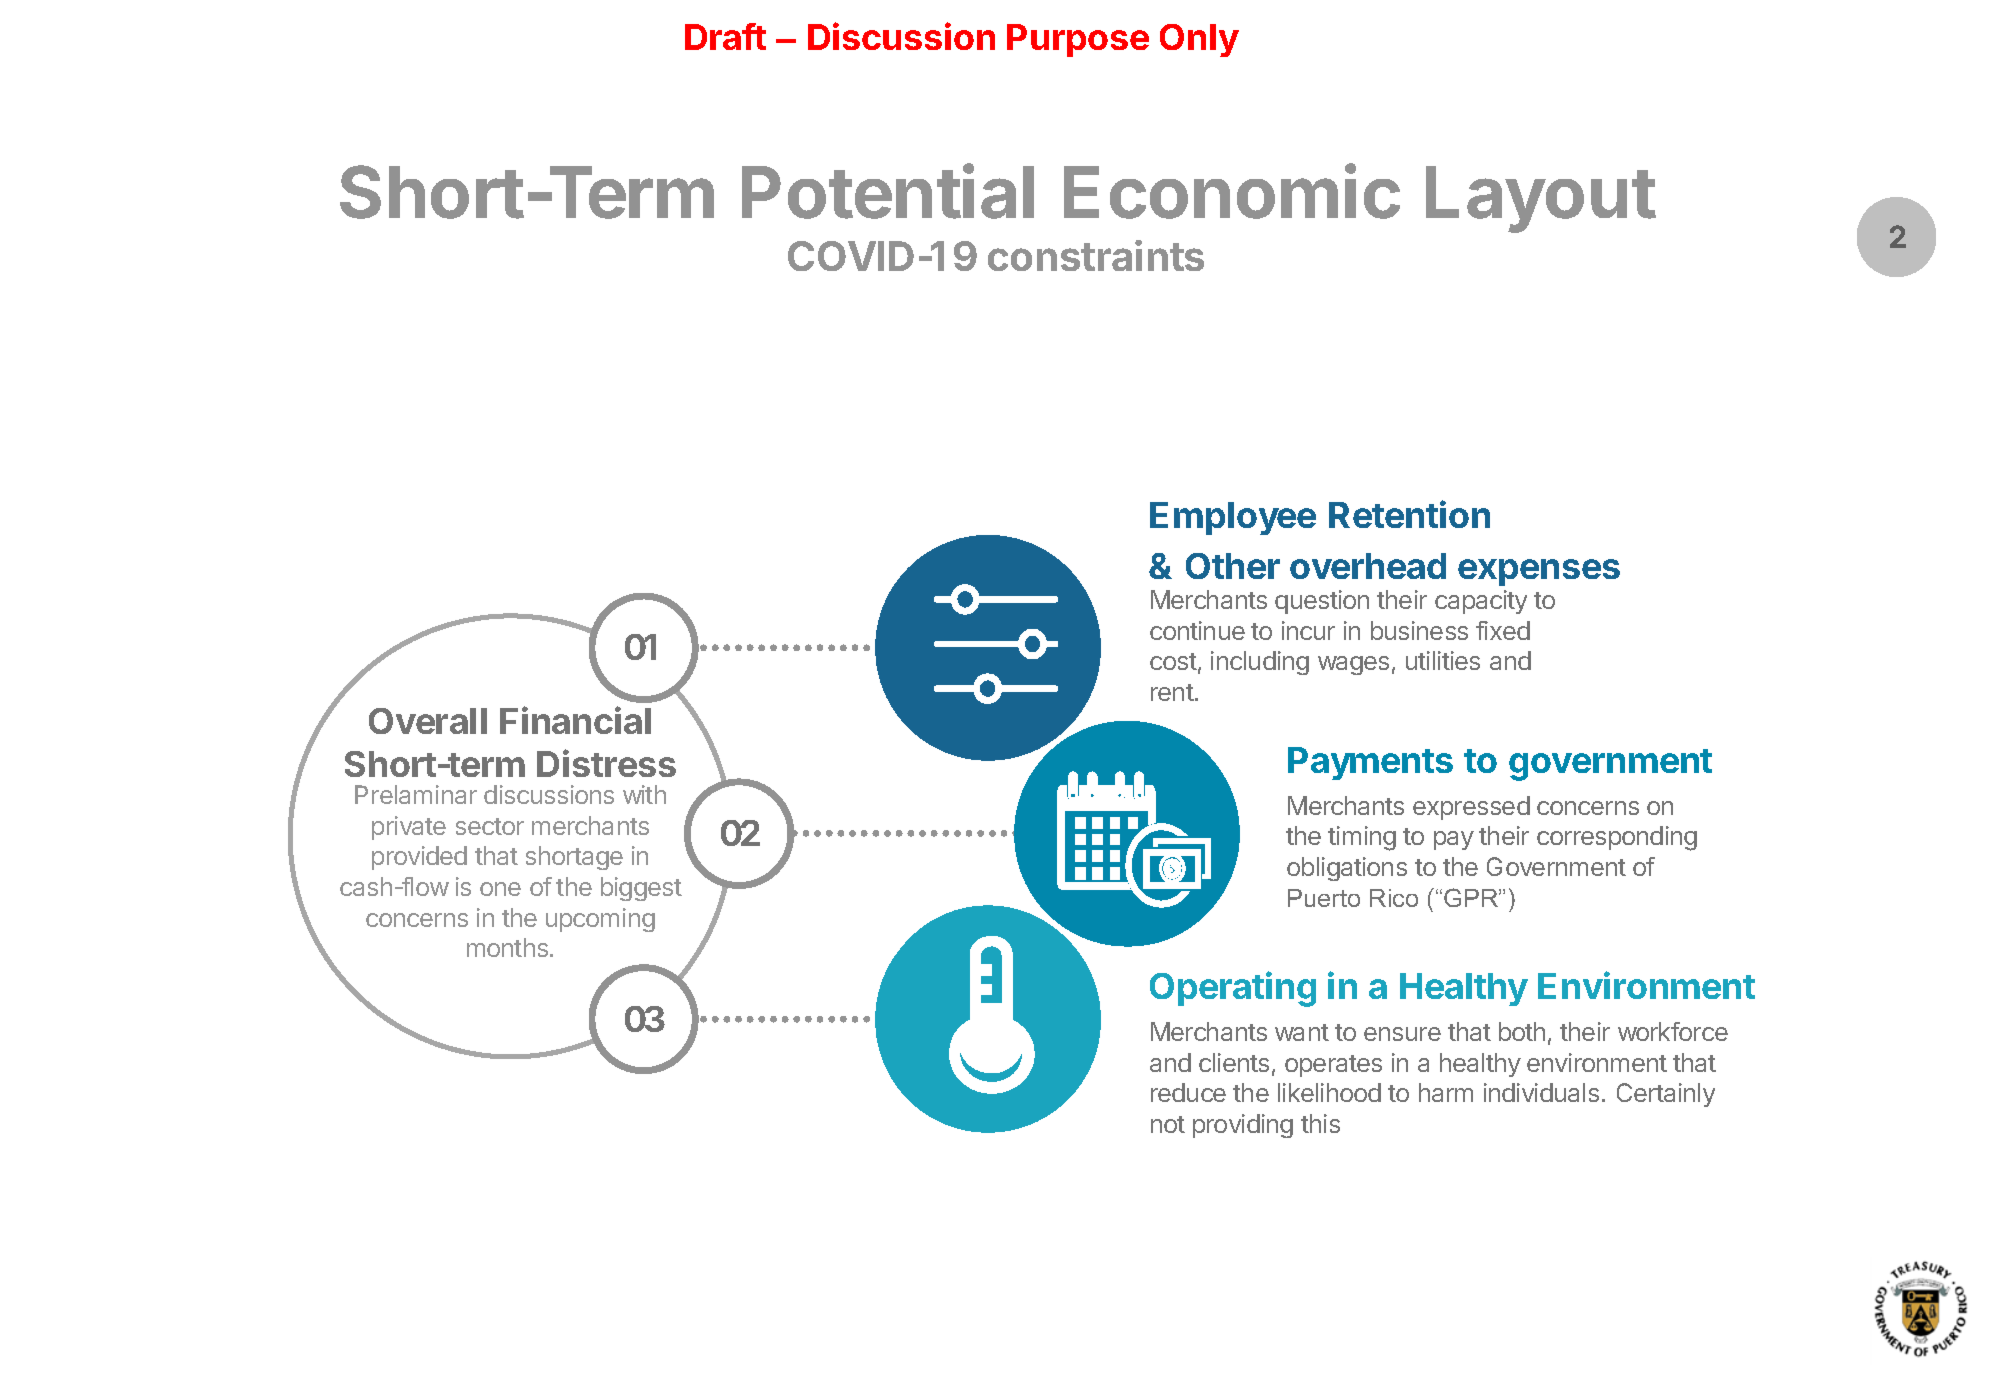 The height and width of the image is (1380, 1993). Describe the element at coordinates (1172, 692) in the image. I see `rent` at that location.
